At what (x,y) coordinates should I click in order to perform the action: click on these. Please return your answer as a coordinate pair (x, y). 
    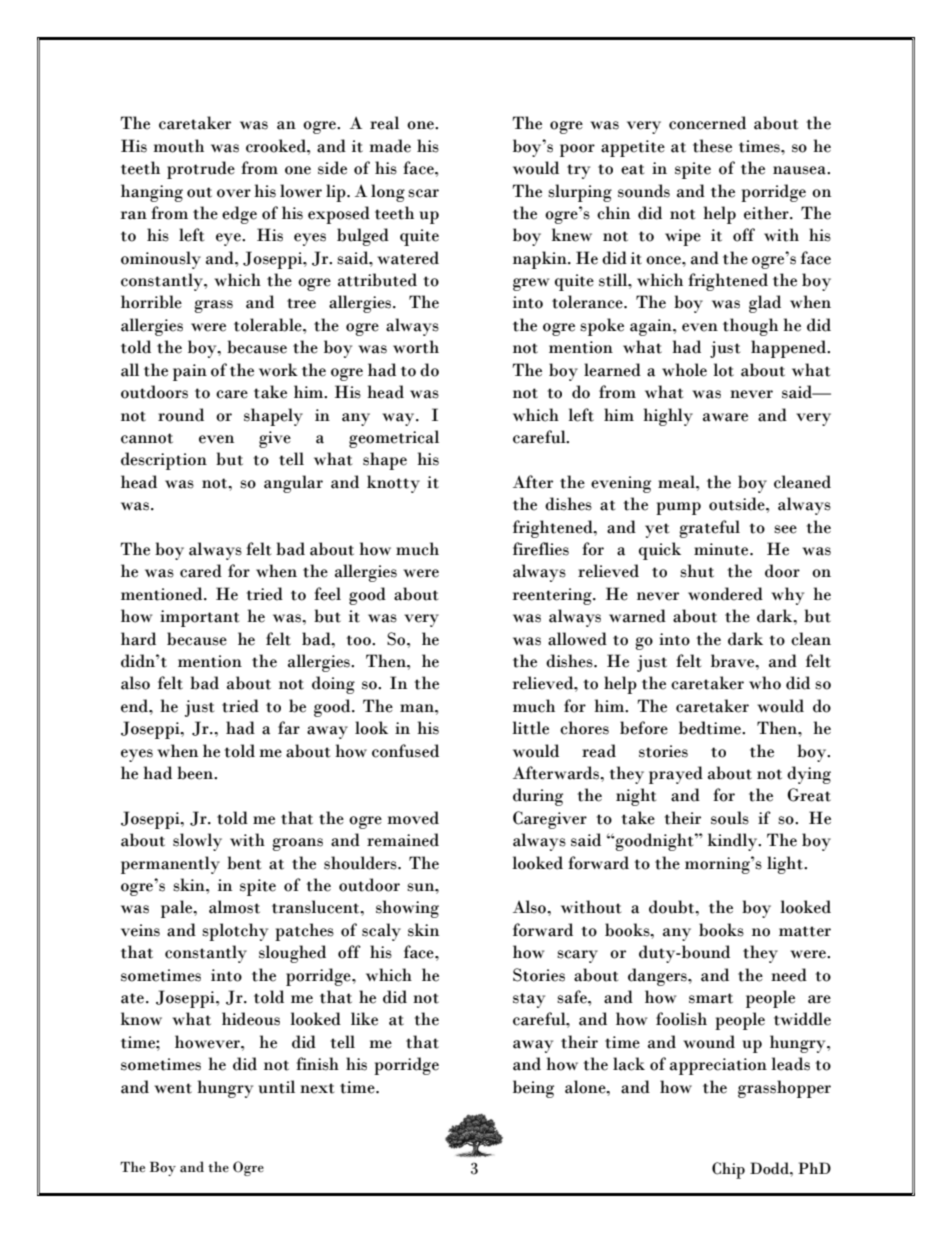
    Looking at the image, I should click on (712, 146).
